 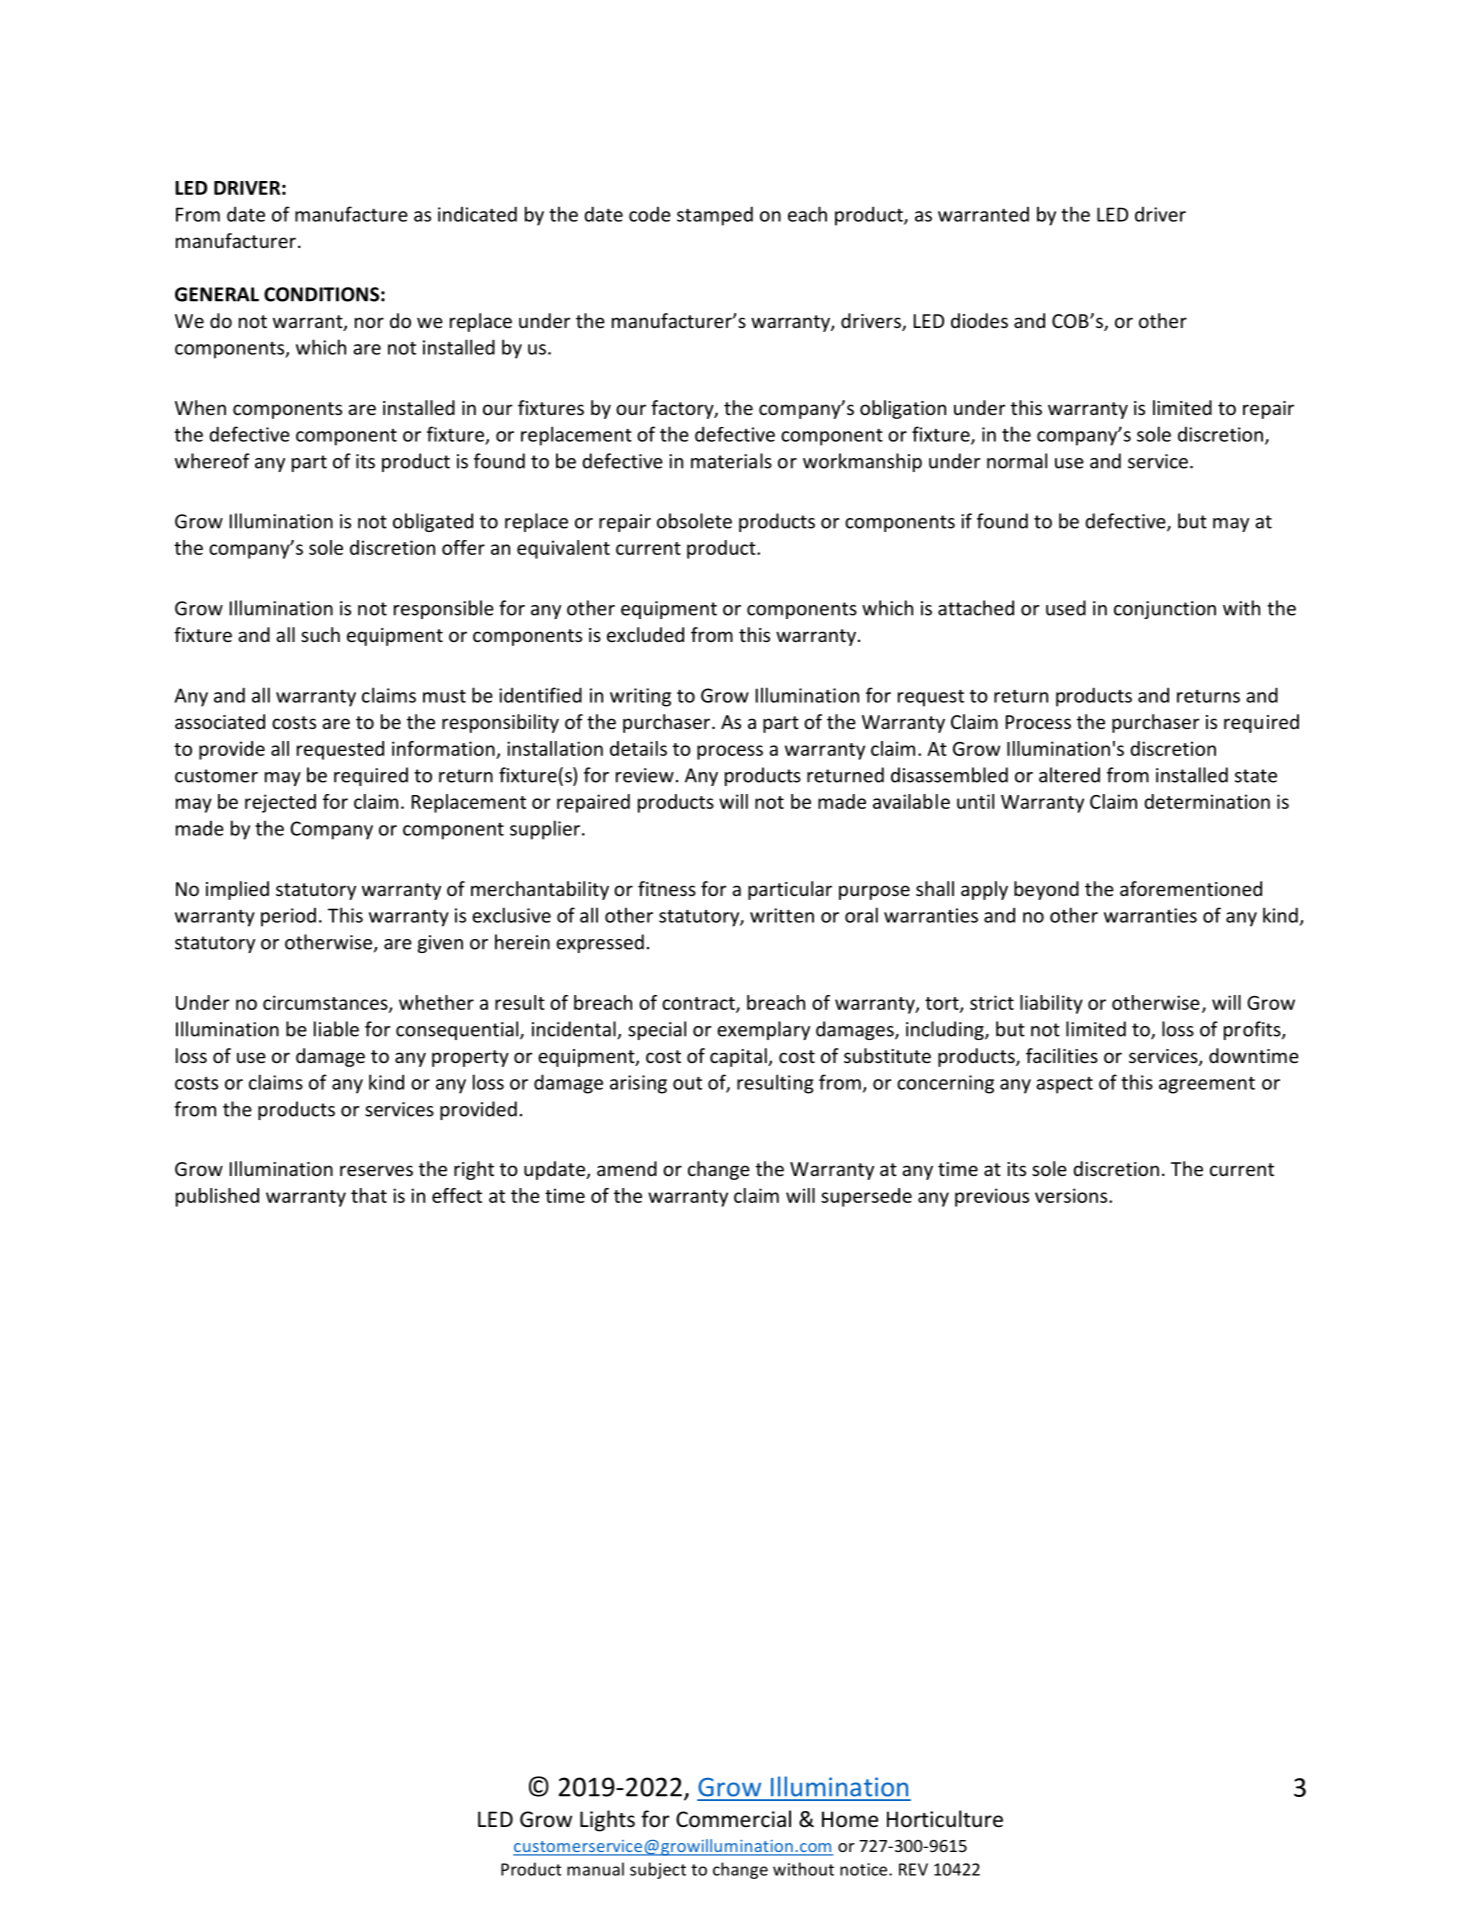 What do you see at coordinates (645, 634) in the document?
I see `excluded` at bounding box center [645, 634].
